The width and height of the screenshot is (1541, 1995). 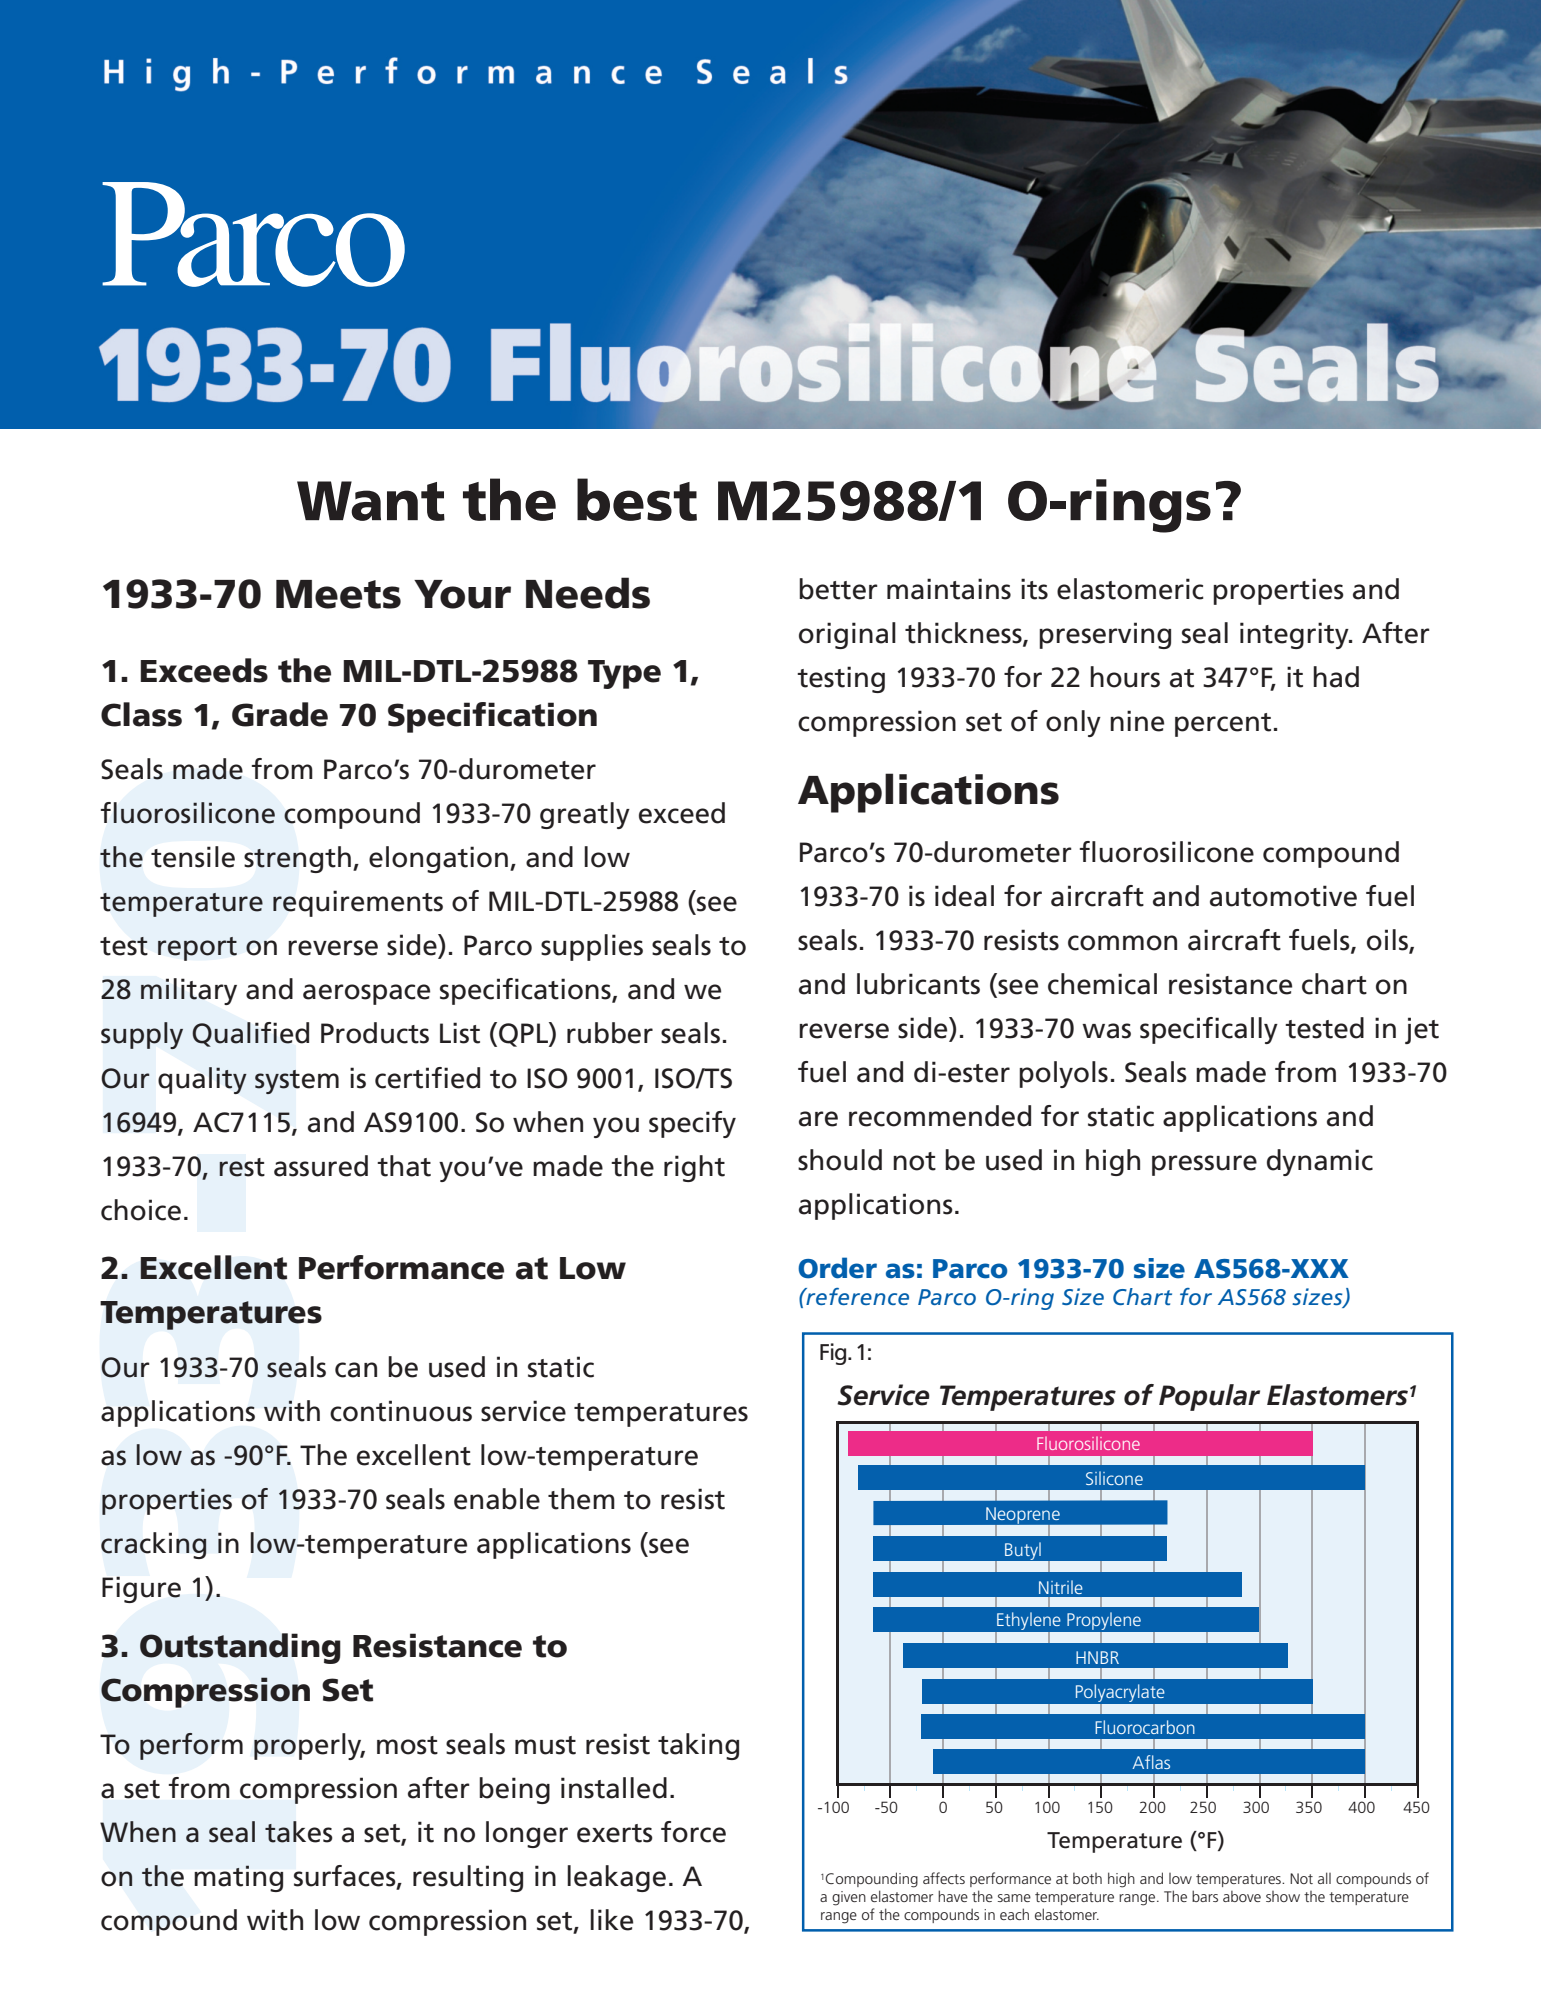 I want to click on given, so click(x=849, y=1898).
